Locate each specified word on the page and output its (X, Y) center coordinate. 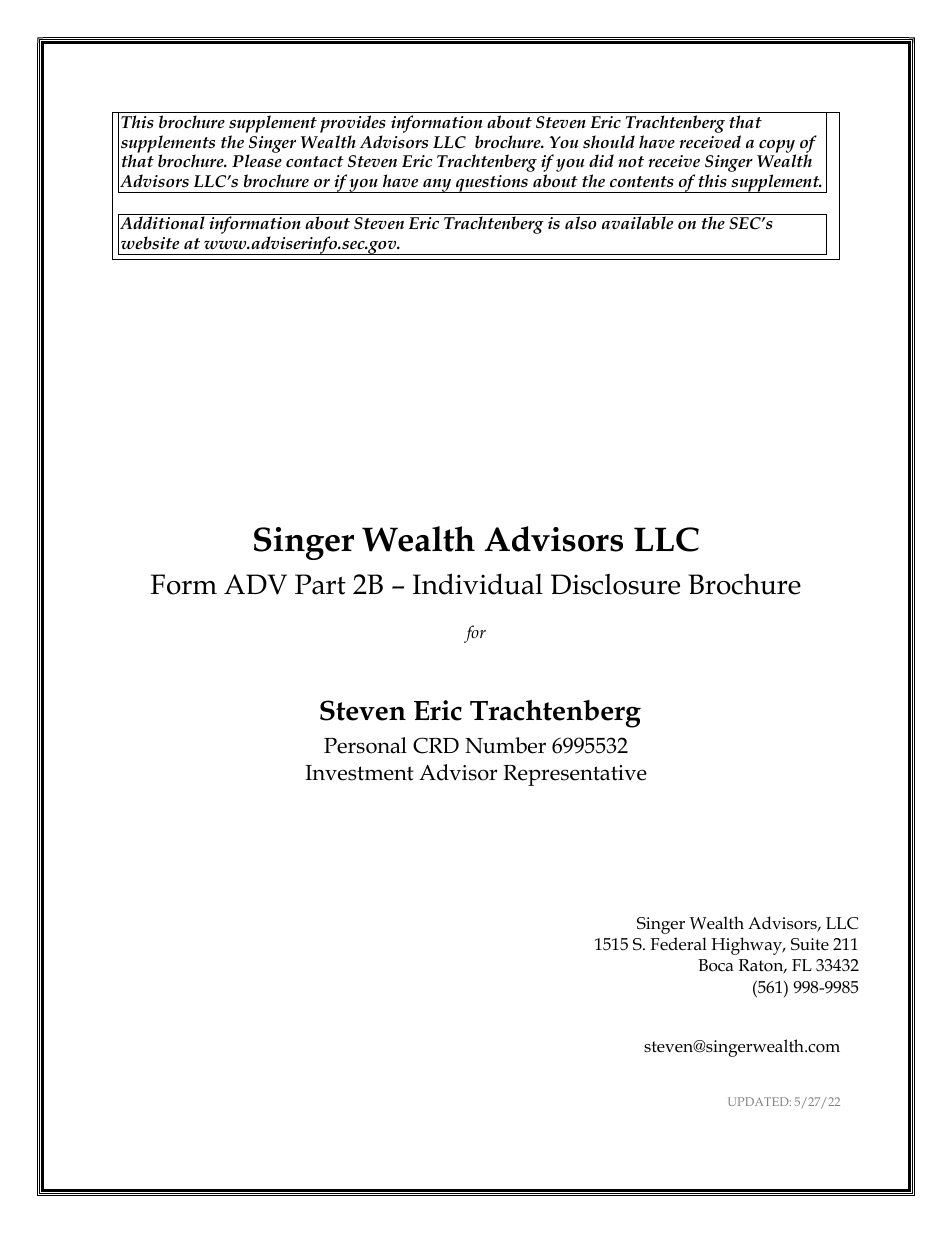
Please (257, 160)
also (581, 223)
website (150, 243)
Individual (478, 584)
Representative (575, 775)
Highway (748, 946)
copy (777, 147)
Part (320, 584)
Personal (365, 745)
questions (492, 184)
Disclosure (615, 584)
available (637, 222)
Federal (678, 944)
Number (505, 745)
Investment (359, 773)
